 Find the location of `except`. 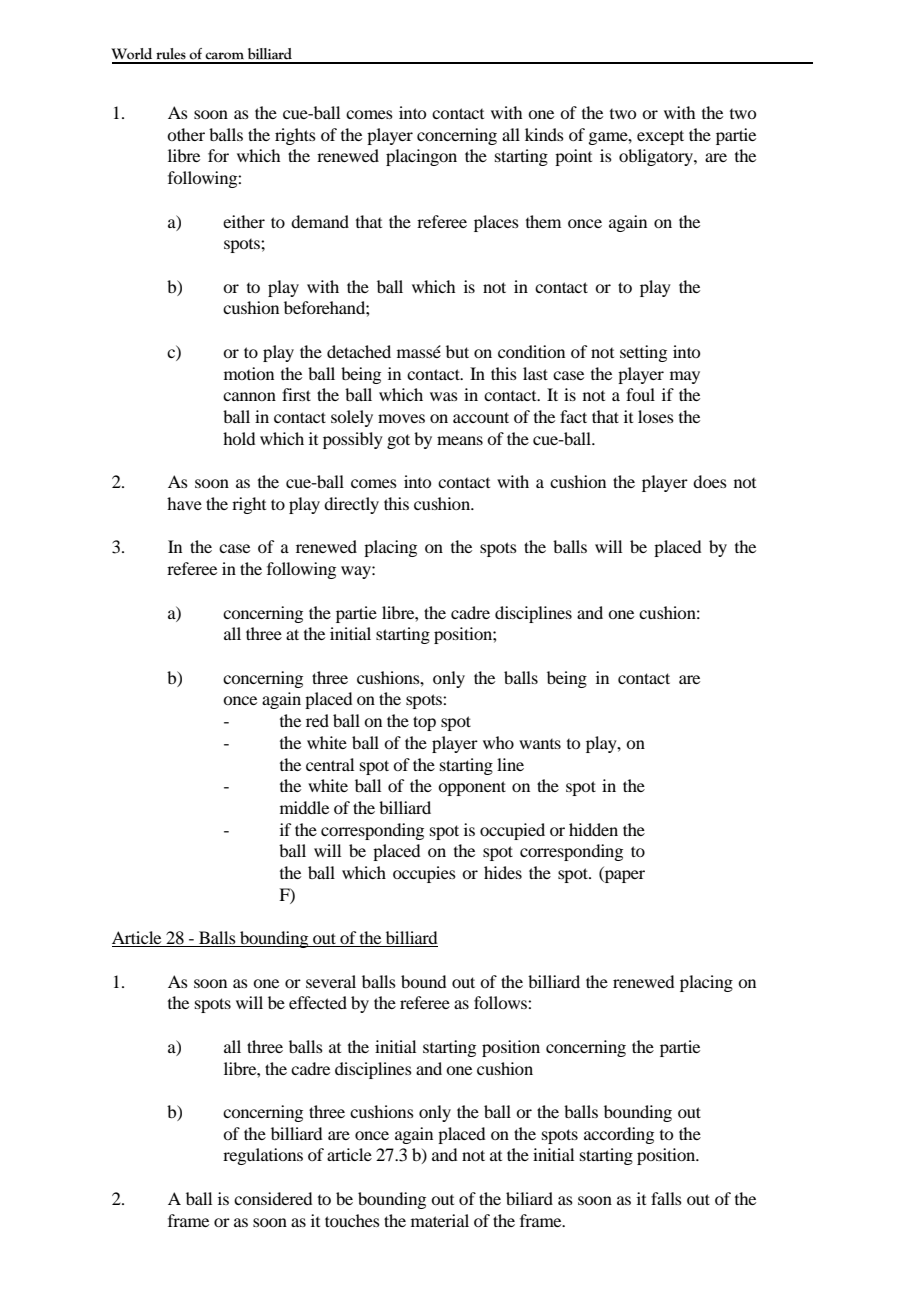

except is located at coordinates (660, 137).
